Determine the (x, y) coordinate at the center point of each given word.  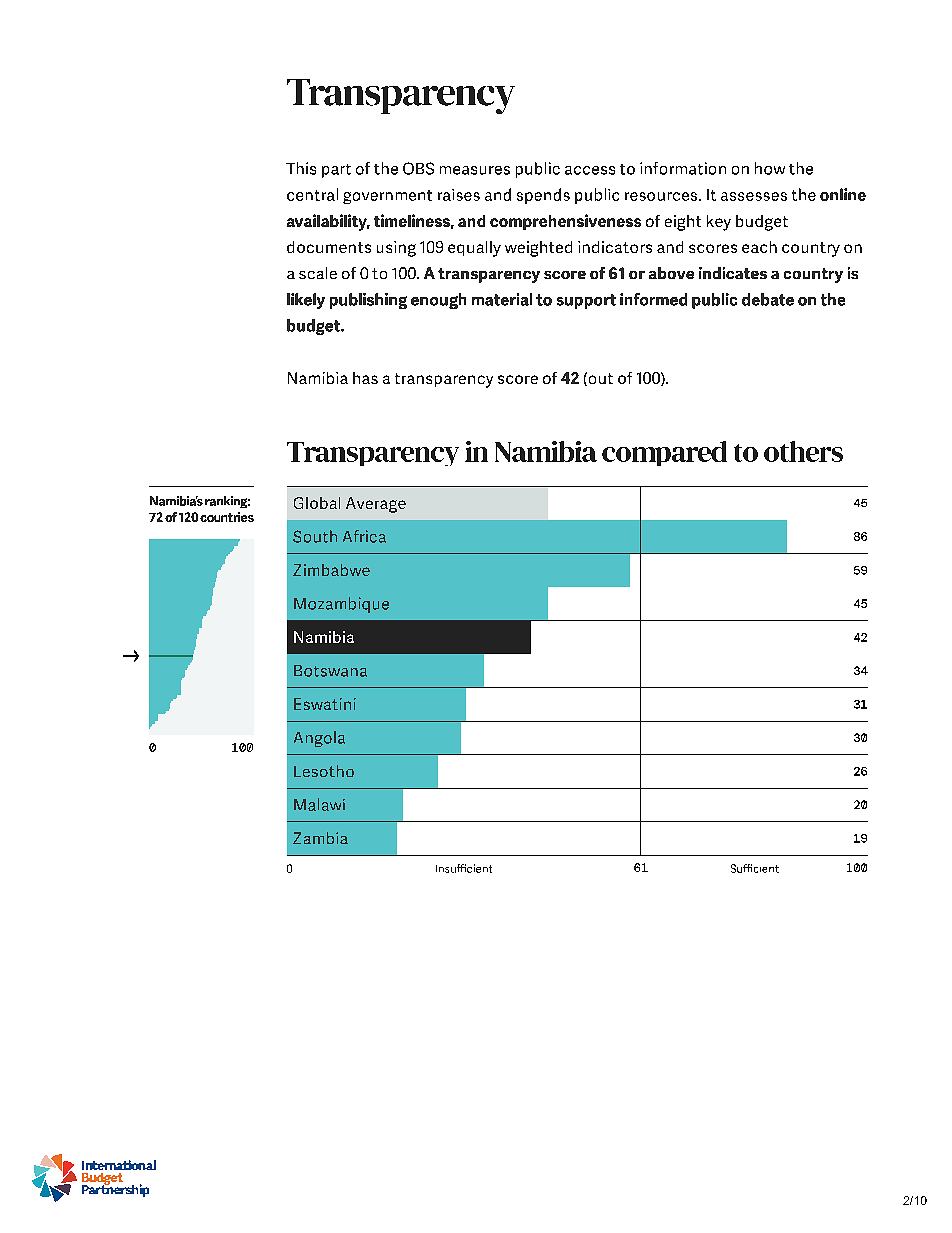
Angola (319, 739)
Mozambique (341, 605)
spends (543, 196)
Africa (364, 536)
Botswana (330, 671)
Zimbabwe (331, 570)
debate (768, 299)
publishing (368, 301)
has (365, 378)
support (586, 301)
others (803, 451)
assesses (754, 196)
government (387, 197)
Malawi (319, 804)
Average (376, 505)
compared (664, 453)
